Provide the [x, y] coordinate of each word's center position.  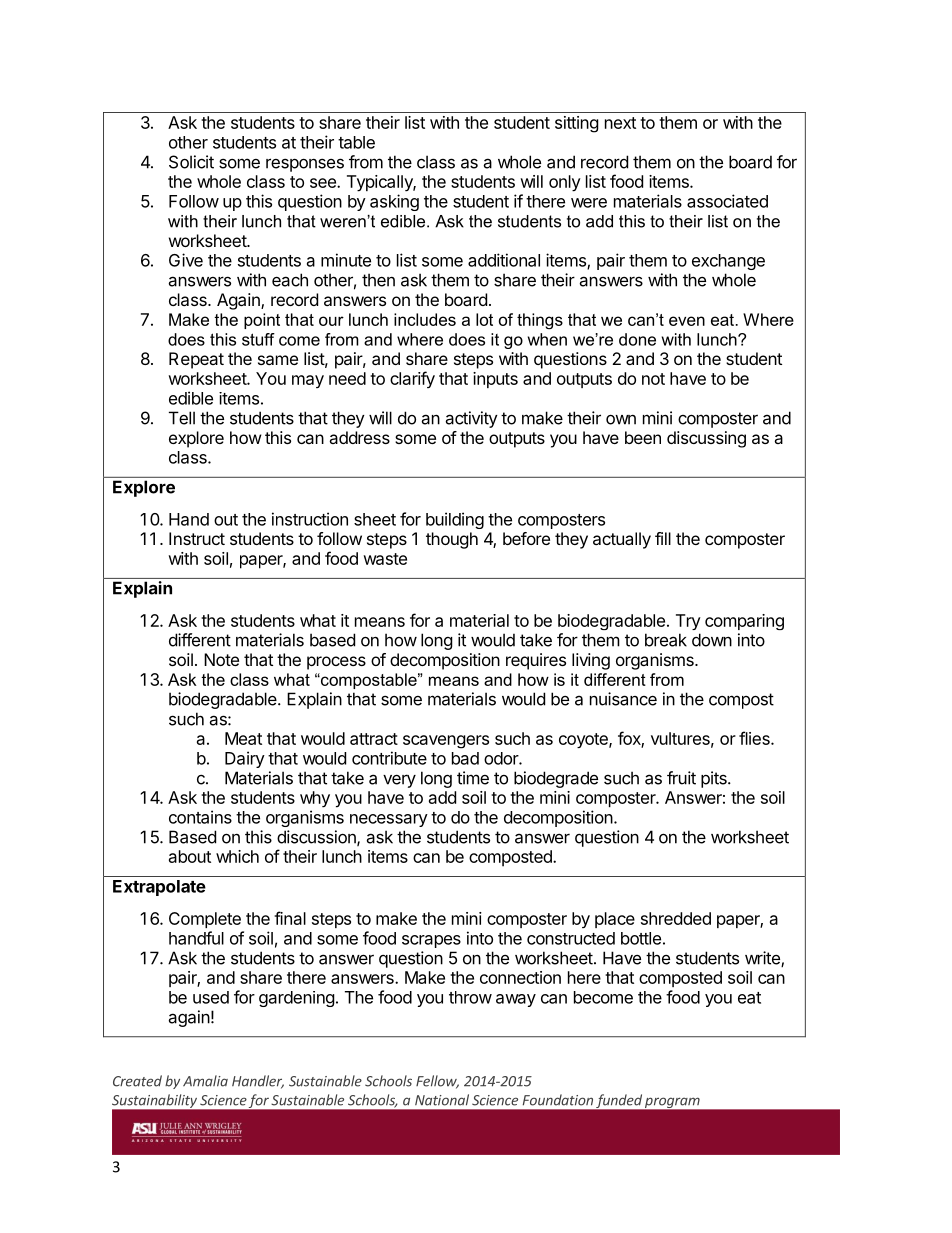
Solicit [191, 162]
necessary [389, 820]
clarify [412, 379]
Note [221, 659]
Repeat [196, 360]
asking [394, 202]
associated [727, 201]
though [452, 540]
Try [688, 622]
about [190, 856]
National [442, 1100]
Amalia [205, 1081]
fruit [681, 778]
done [637, 339]
